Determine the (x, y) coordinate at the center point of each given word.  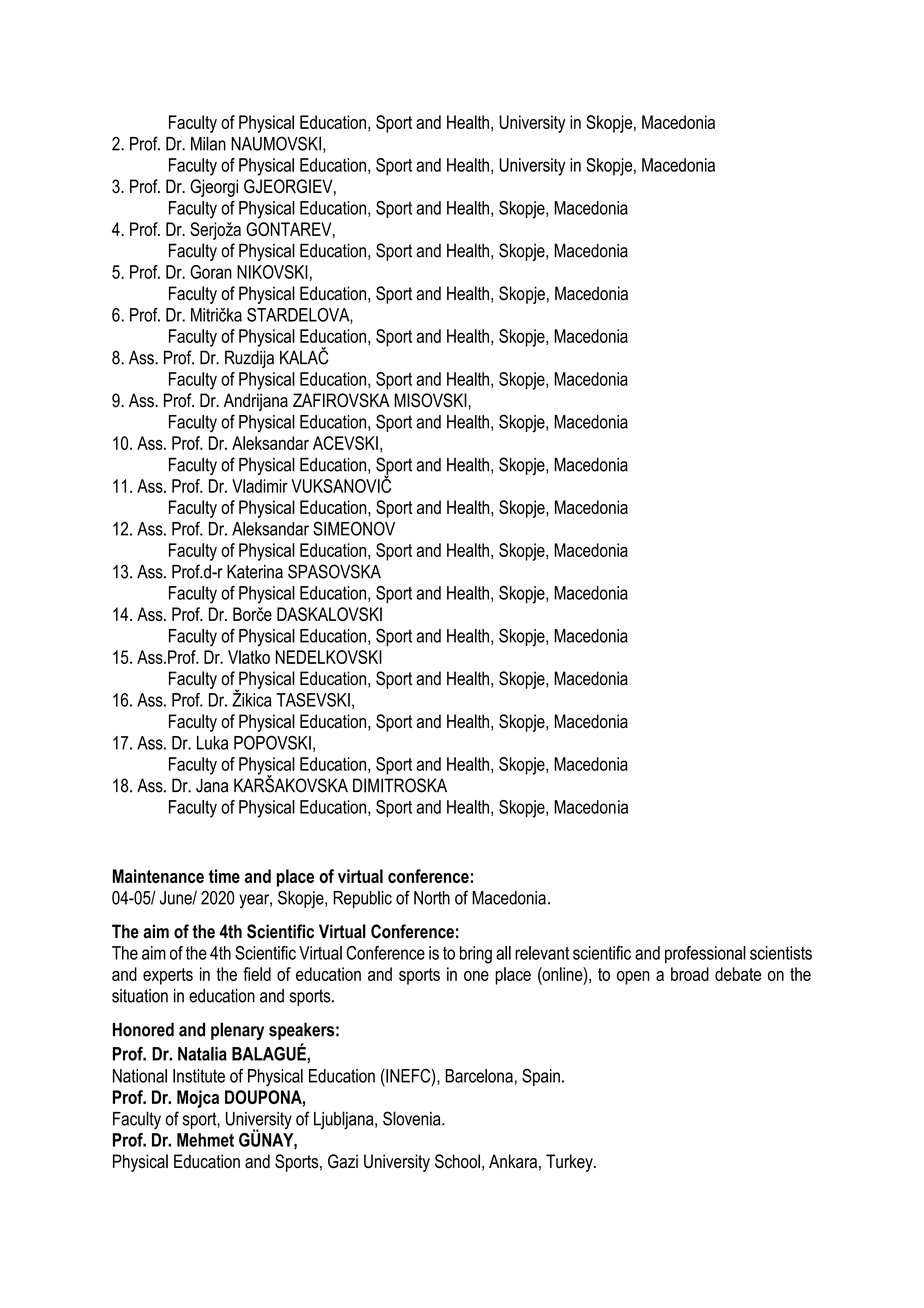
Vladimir (260, 486)
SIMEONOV (354, 528)
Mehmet (205, 1140)
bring (476, 955)
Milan (208, 143)
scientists (781, 953)
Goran (211, 272)
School (457, 1161)
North (432, 898)
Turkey (570, 1163)
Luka (212, 743)
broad (690, 974)
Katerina (255, 571)
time (224, 876)
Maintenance (158, 876)
